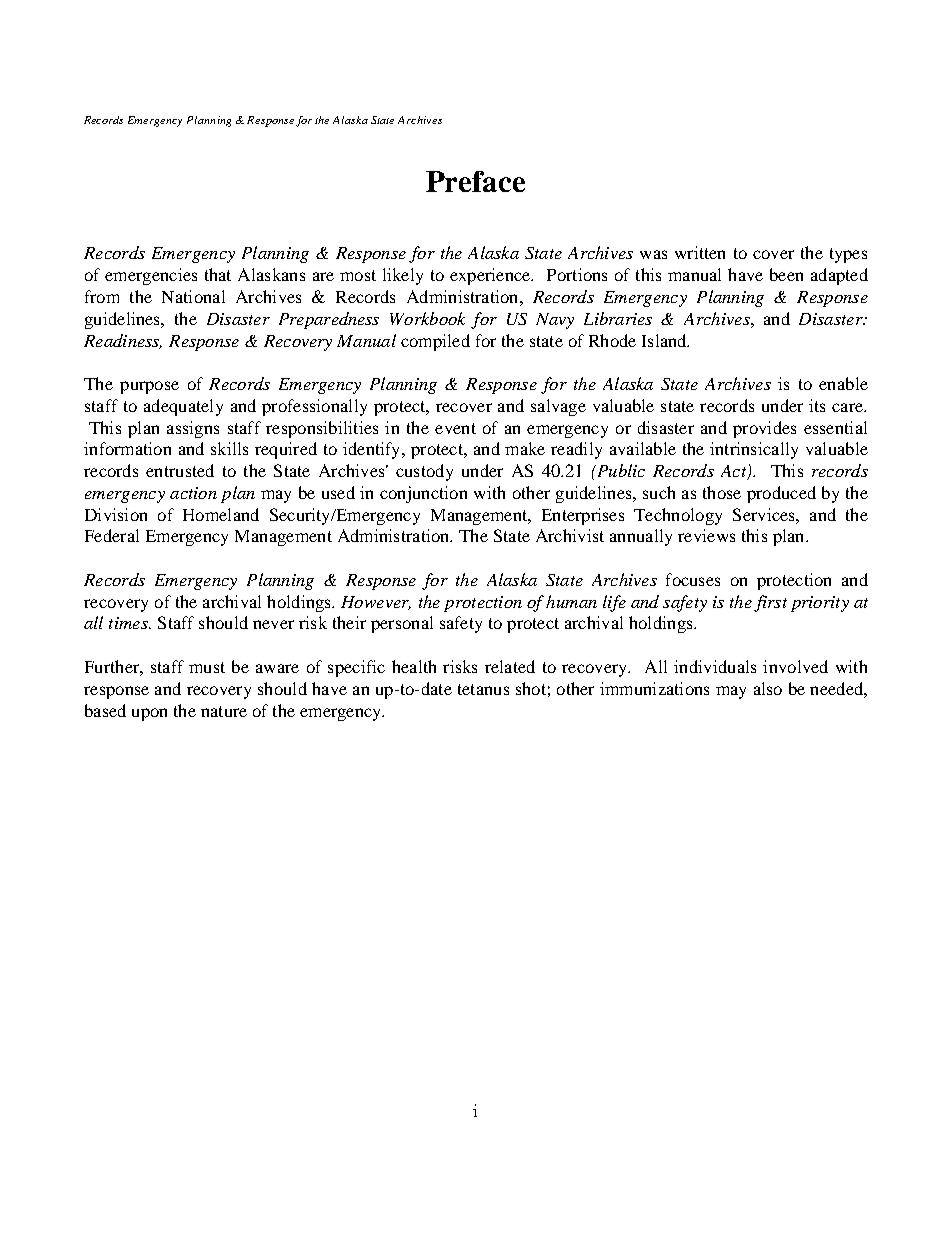 This page has width=952, height=1233. What do you see at coordinates (475, 181) in the page?
I see `Preface` at bounding box center [475, 181].
